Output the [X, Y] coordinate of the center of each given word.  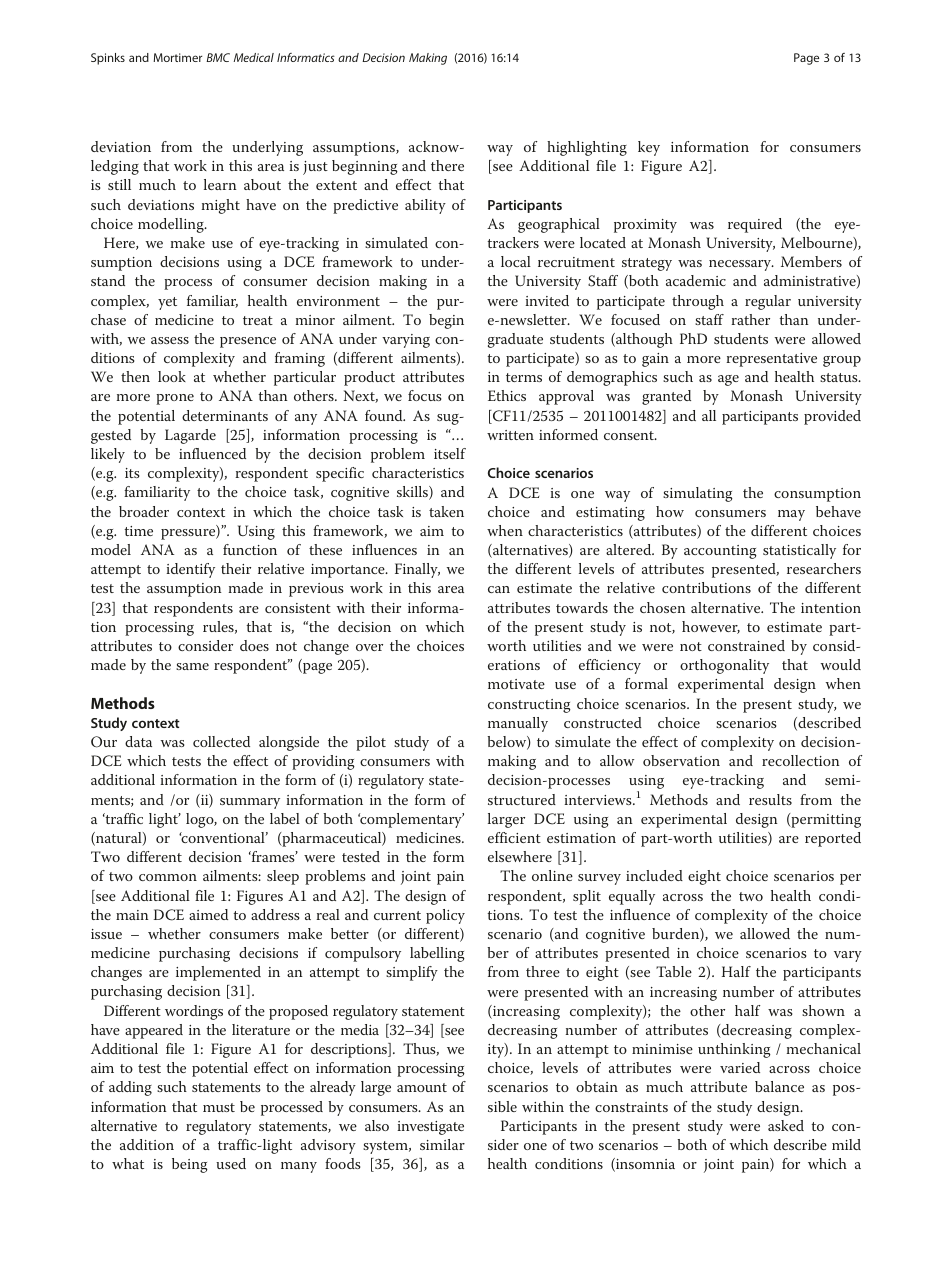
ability [425, 206]
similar [442, 1144]
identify [190, 570]
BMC [218, 57]
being [190, 1165]
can [499, 589]
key [649, 148]
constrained [746, 645]
